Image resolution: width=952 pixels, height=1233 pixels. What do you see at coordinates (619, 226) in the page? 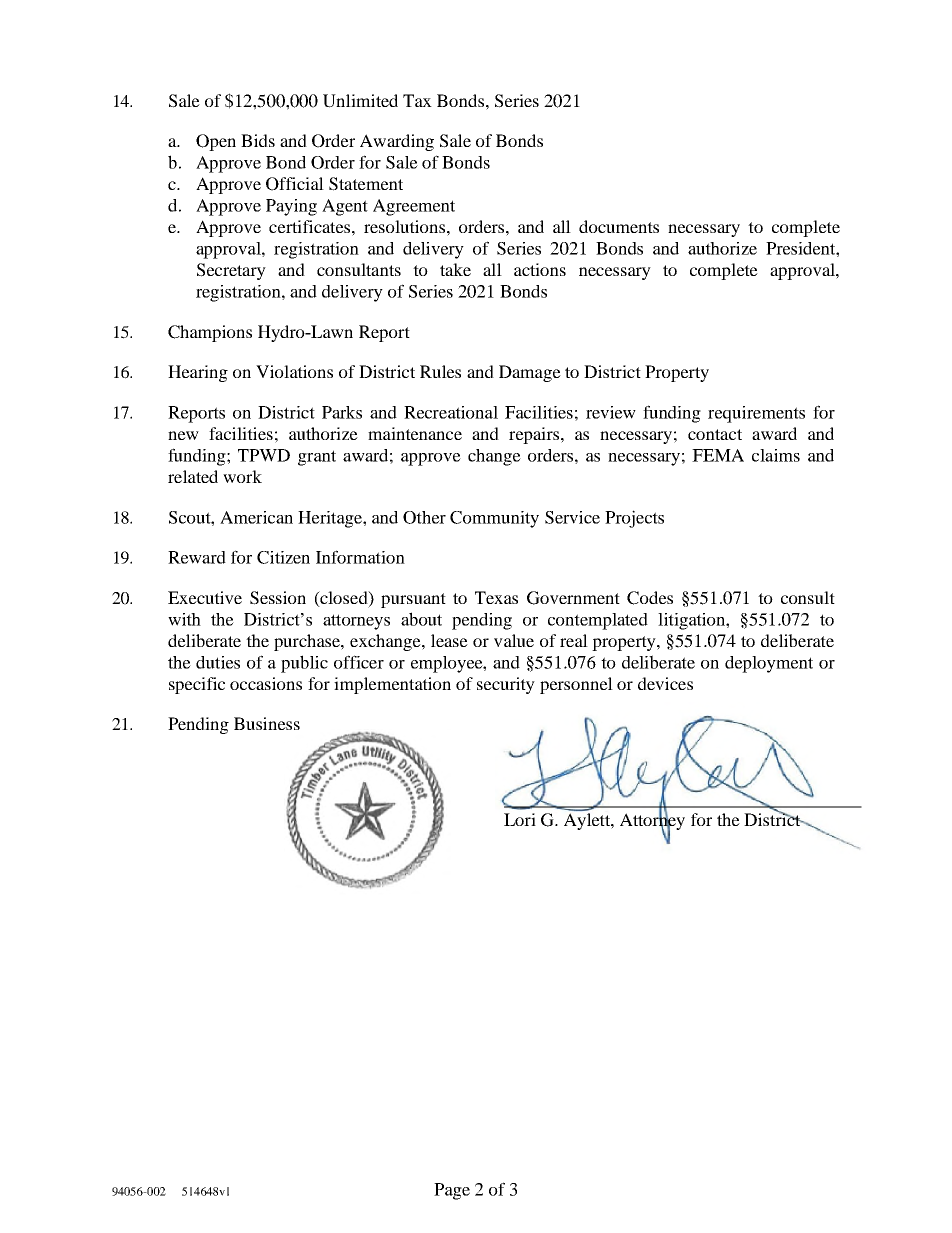
I see `documents` at bounding box center [619, 226].
